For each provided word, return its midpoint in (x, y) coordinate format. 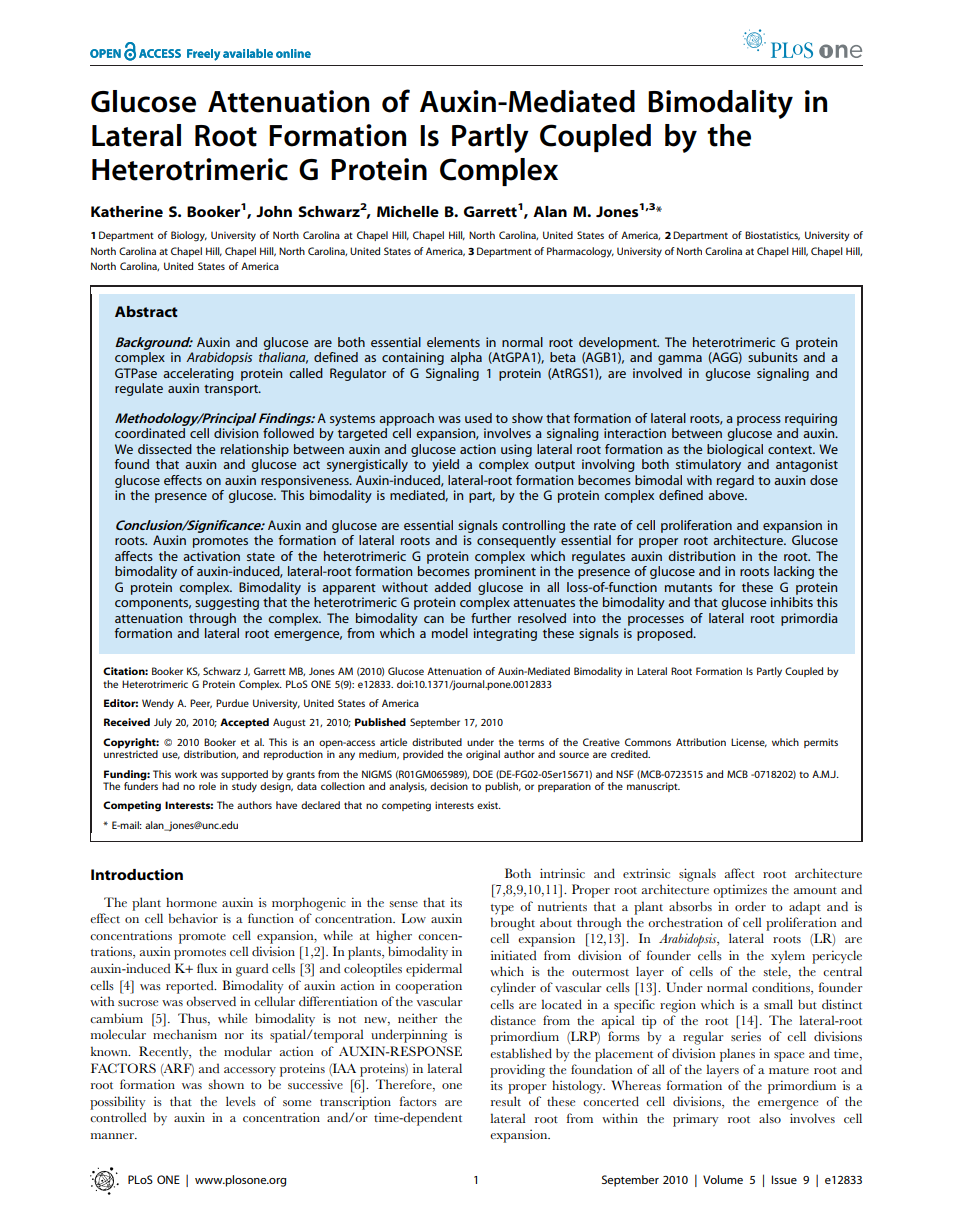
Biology (189, 236)
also (770, 1118)
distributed (437, 742)
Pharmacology (580, 252)
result (506, 1101)
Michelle (408, 211)
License (749, 742)
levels (241, 1101)
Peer (201, 703)
